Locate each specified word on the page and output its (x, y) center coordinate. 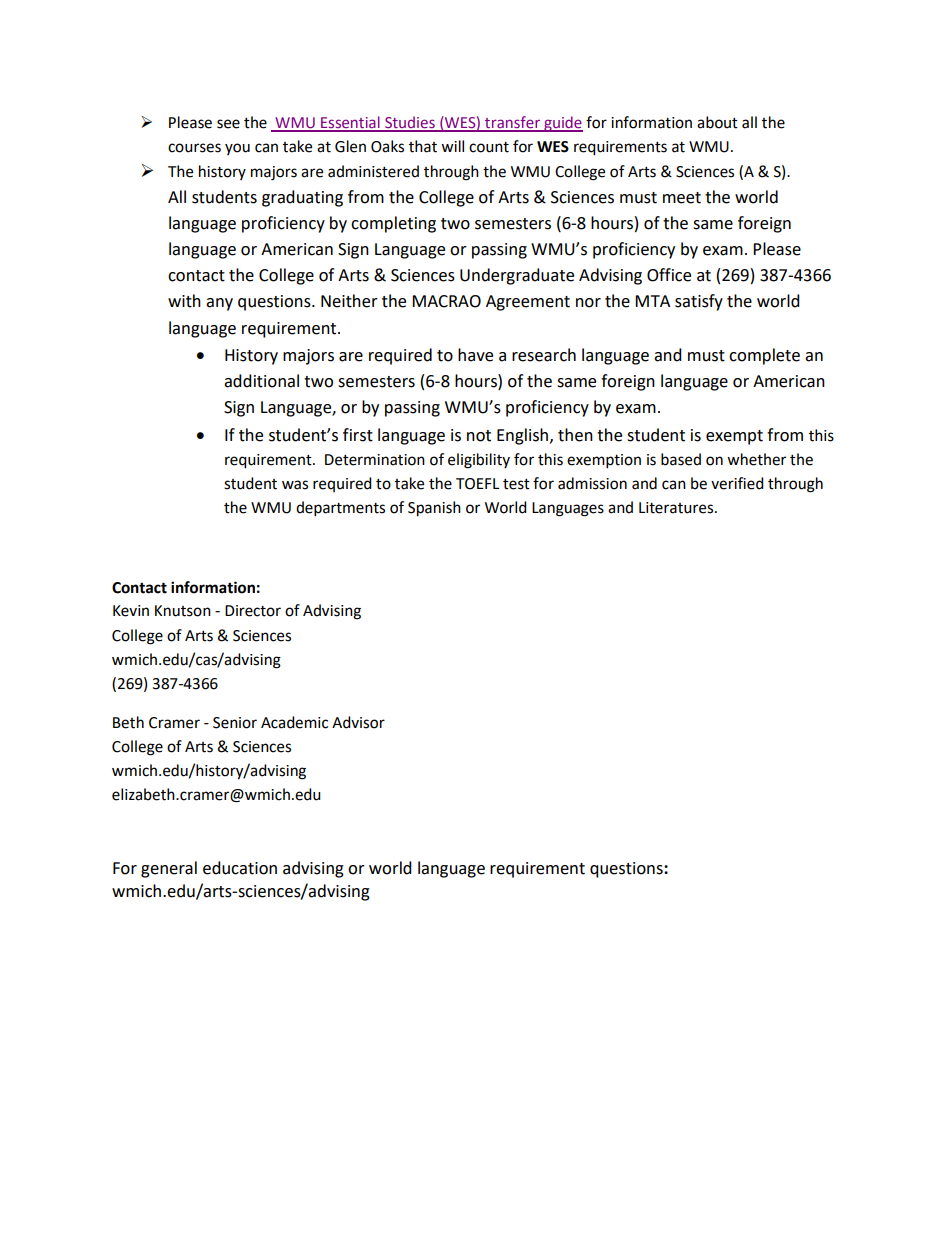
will (452, 146)
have (475, 355)
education (240, 868)
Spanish (434, 509)
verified (737, 483)
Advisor (358, 722)
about (717, 122)
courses (194, 148)
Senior (235, 723)
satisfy (699, 302)
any (219, 304)
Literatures (677, 508)
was (295, 485)
